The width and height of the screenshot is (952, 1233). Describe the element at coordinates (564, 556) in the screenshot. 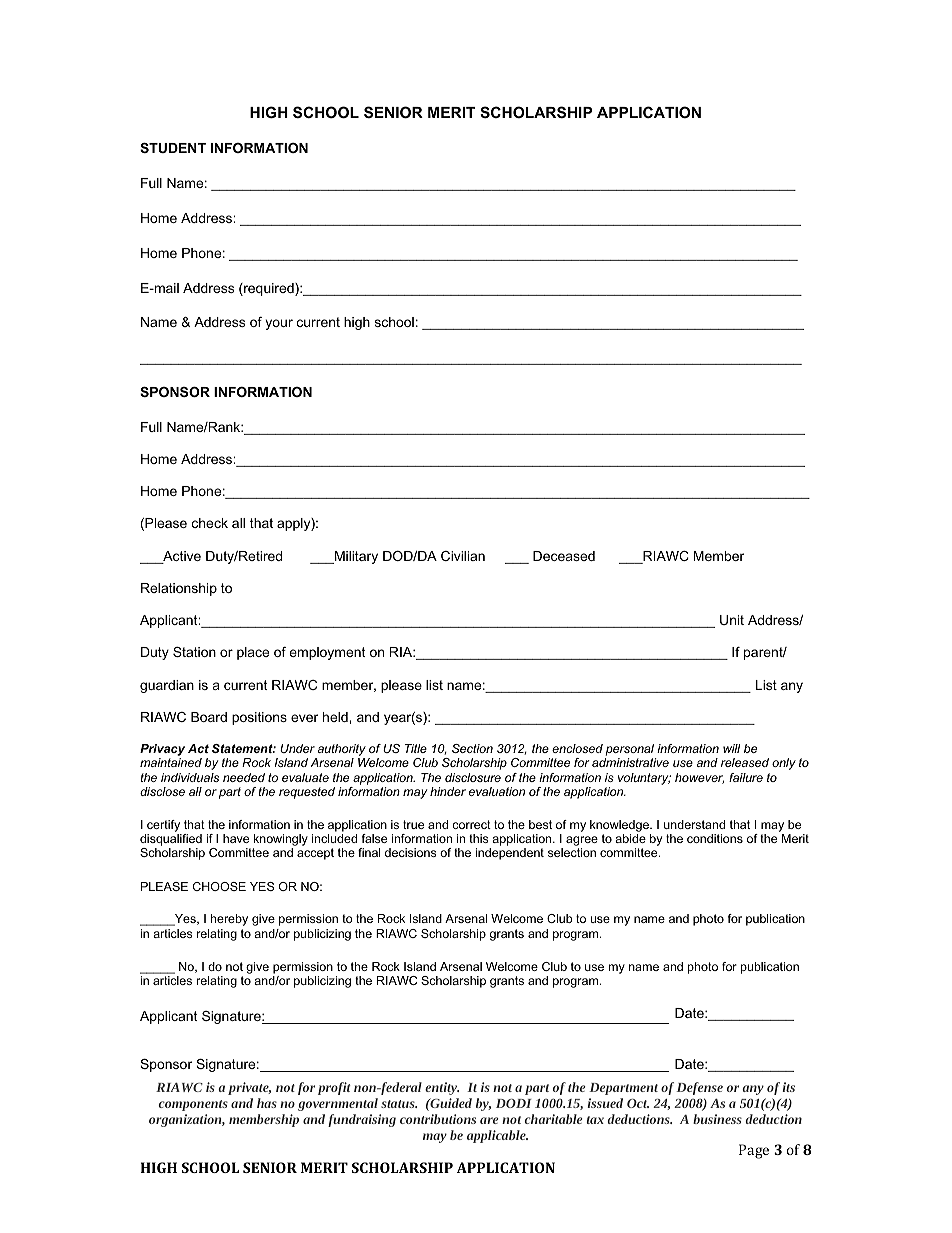

I see `Deceased` at that location.
